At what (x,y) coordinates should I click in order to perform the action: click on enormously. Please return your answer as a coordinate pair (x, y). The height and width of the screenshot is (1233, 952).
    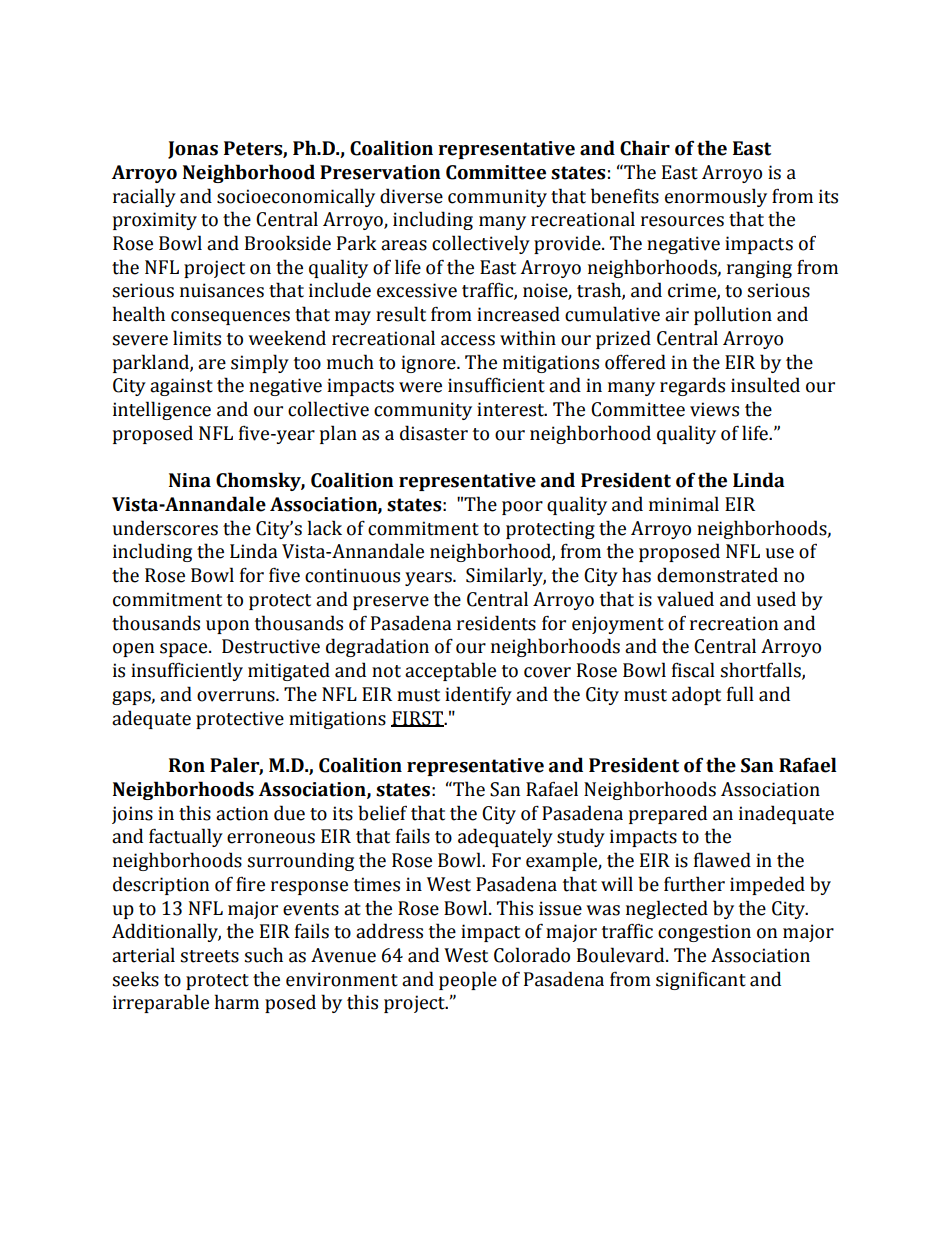
    Looking at the image, I should click on (716, 197).
